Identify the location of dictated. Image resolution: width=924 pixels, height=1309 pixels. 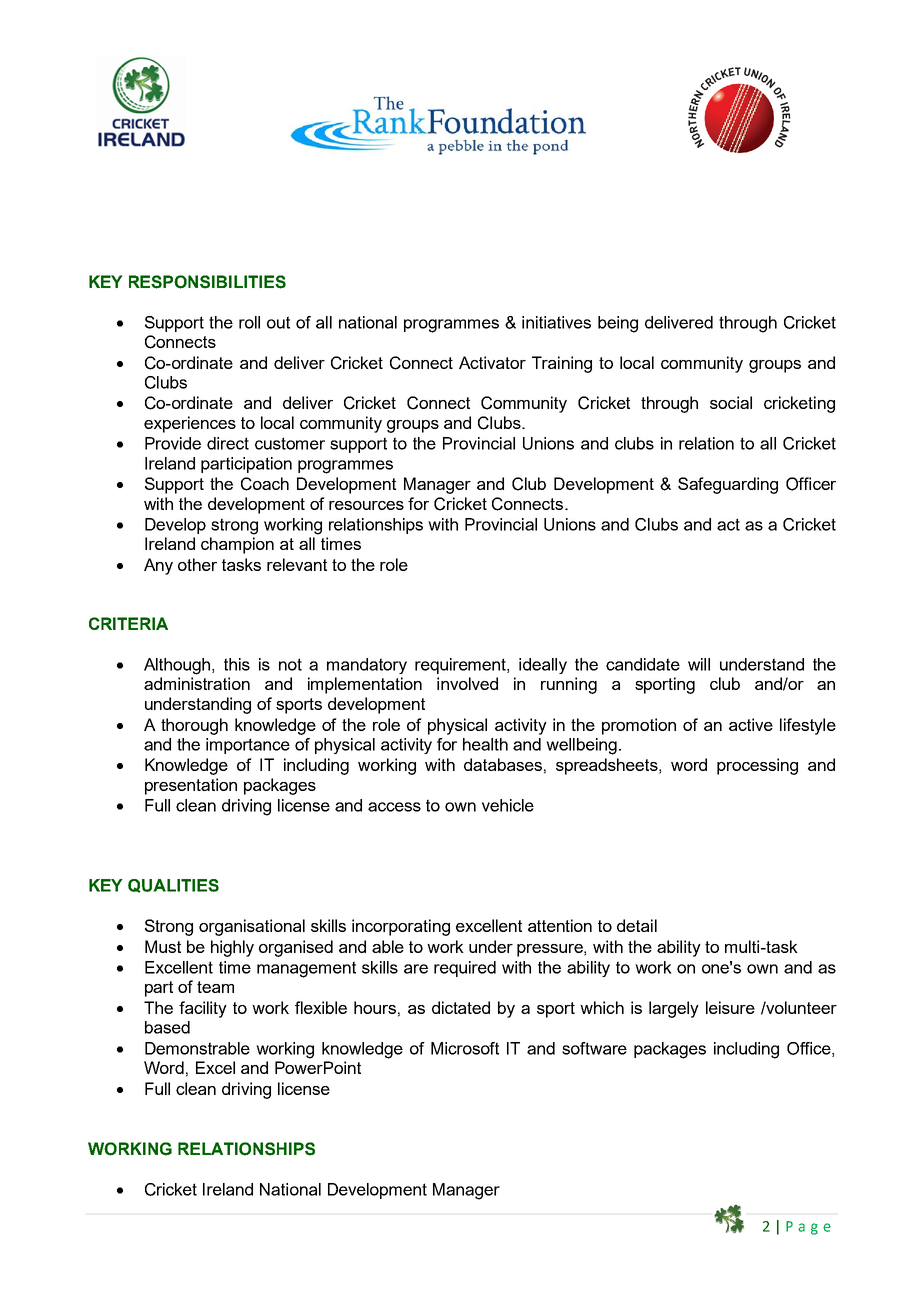
(461, 1007).
